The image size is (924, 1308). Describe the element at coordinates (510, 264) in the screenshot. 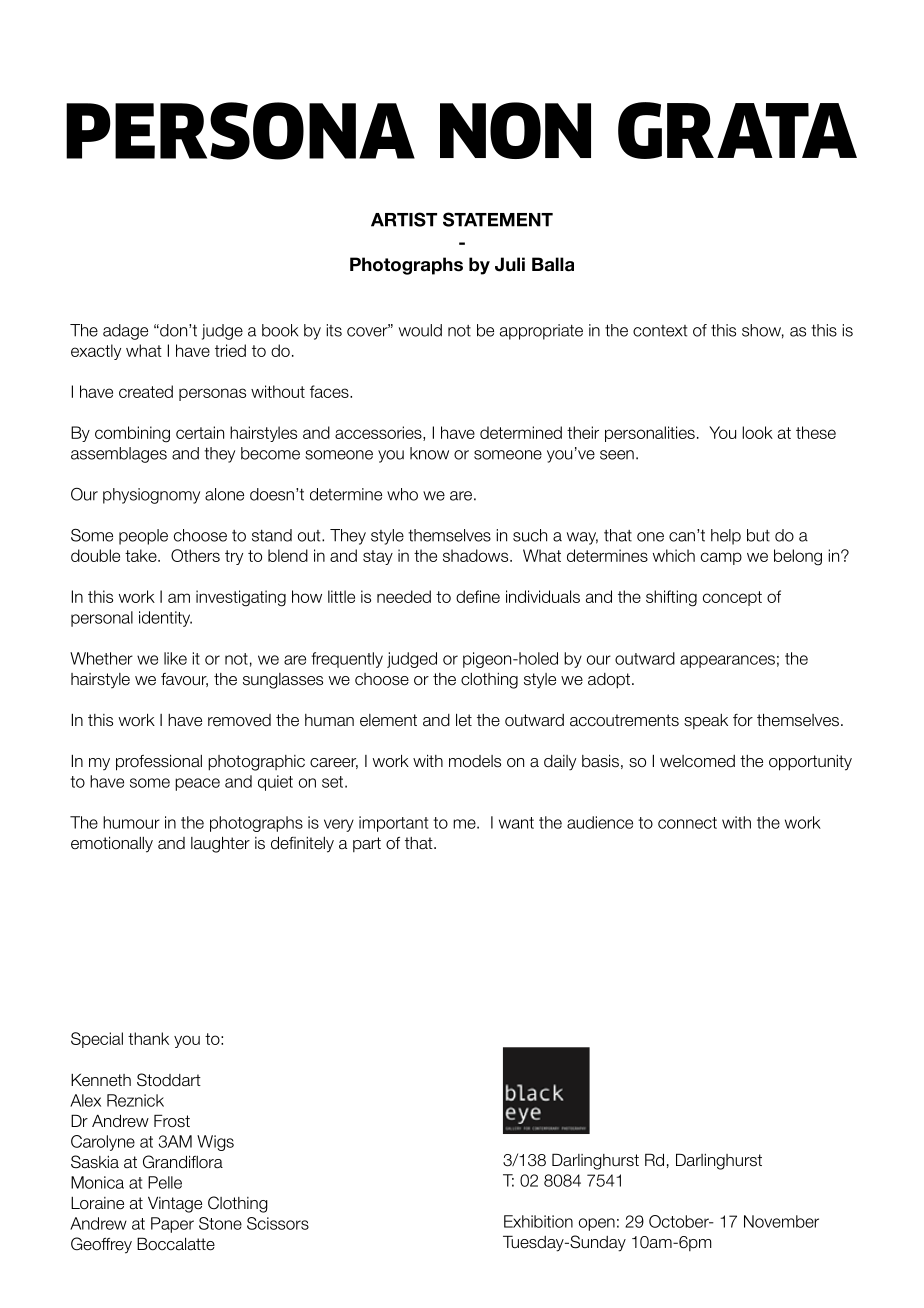

I see `Juli` at that location.
